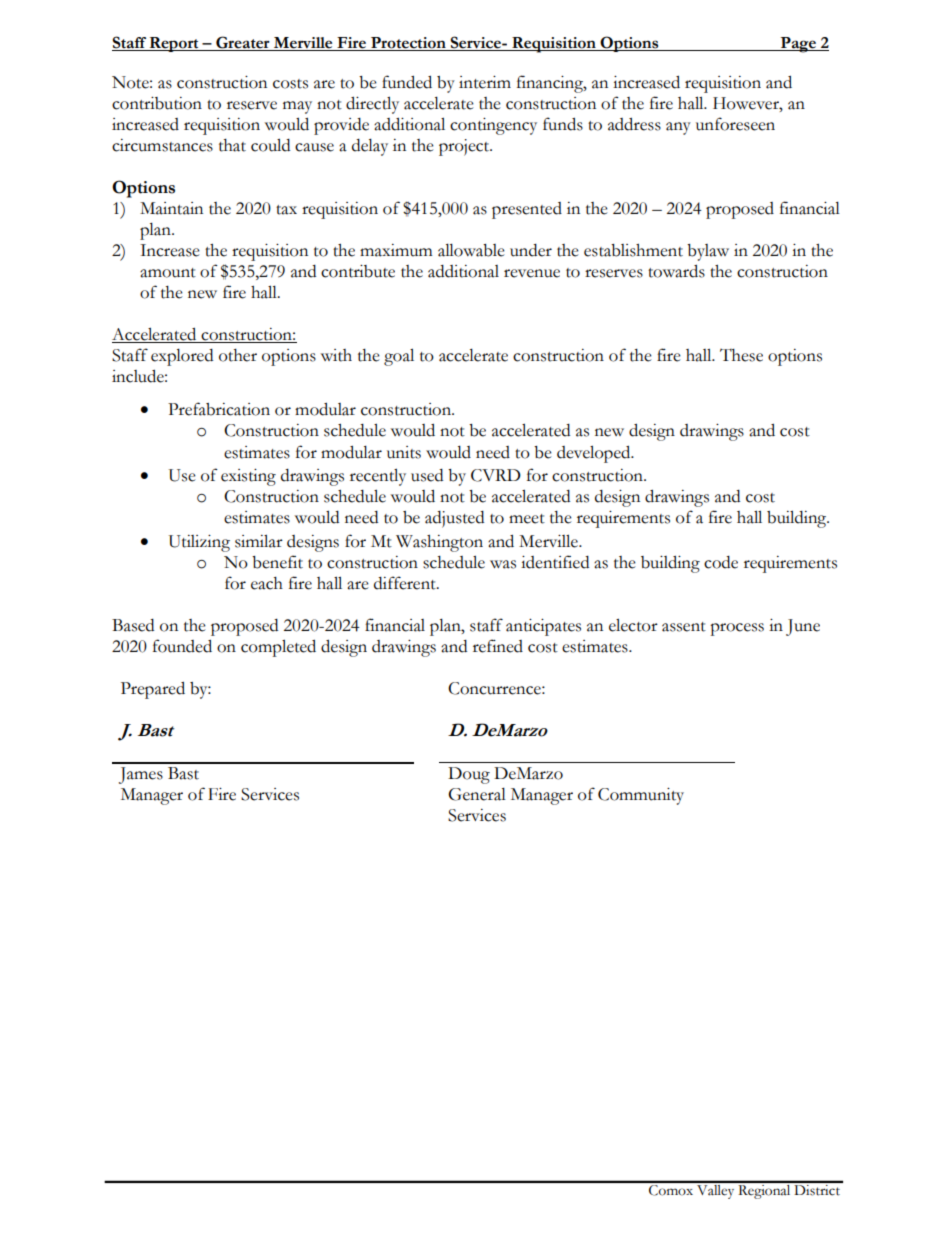 This document has height=1233, width=952. I want to click on These, so click(741, 355).
